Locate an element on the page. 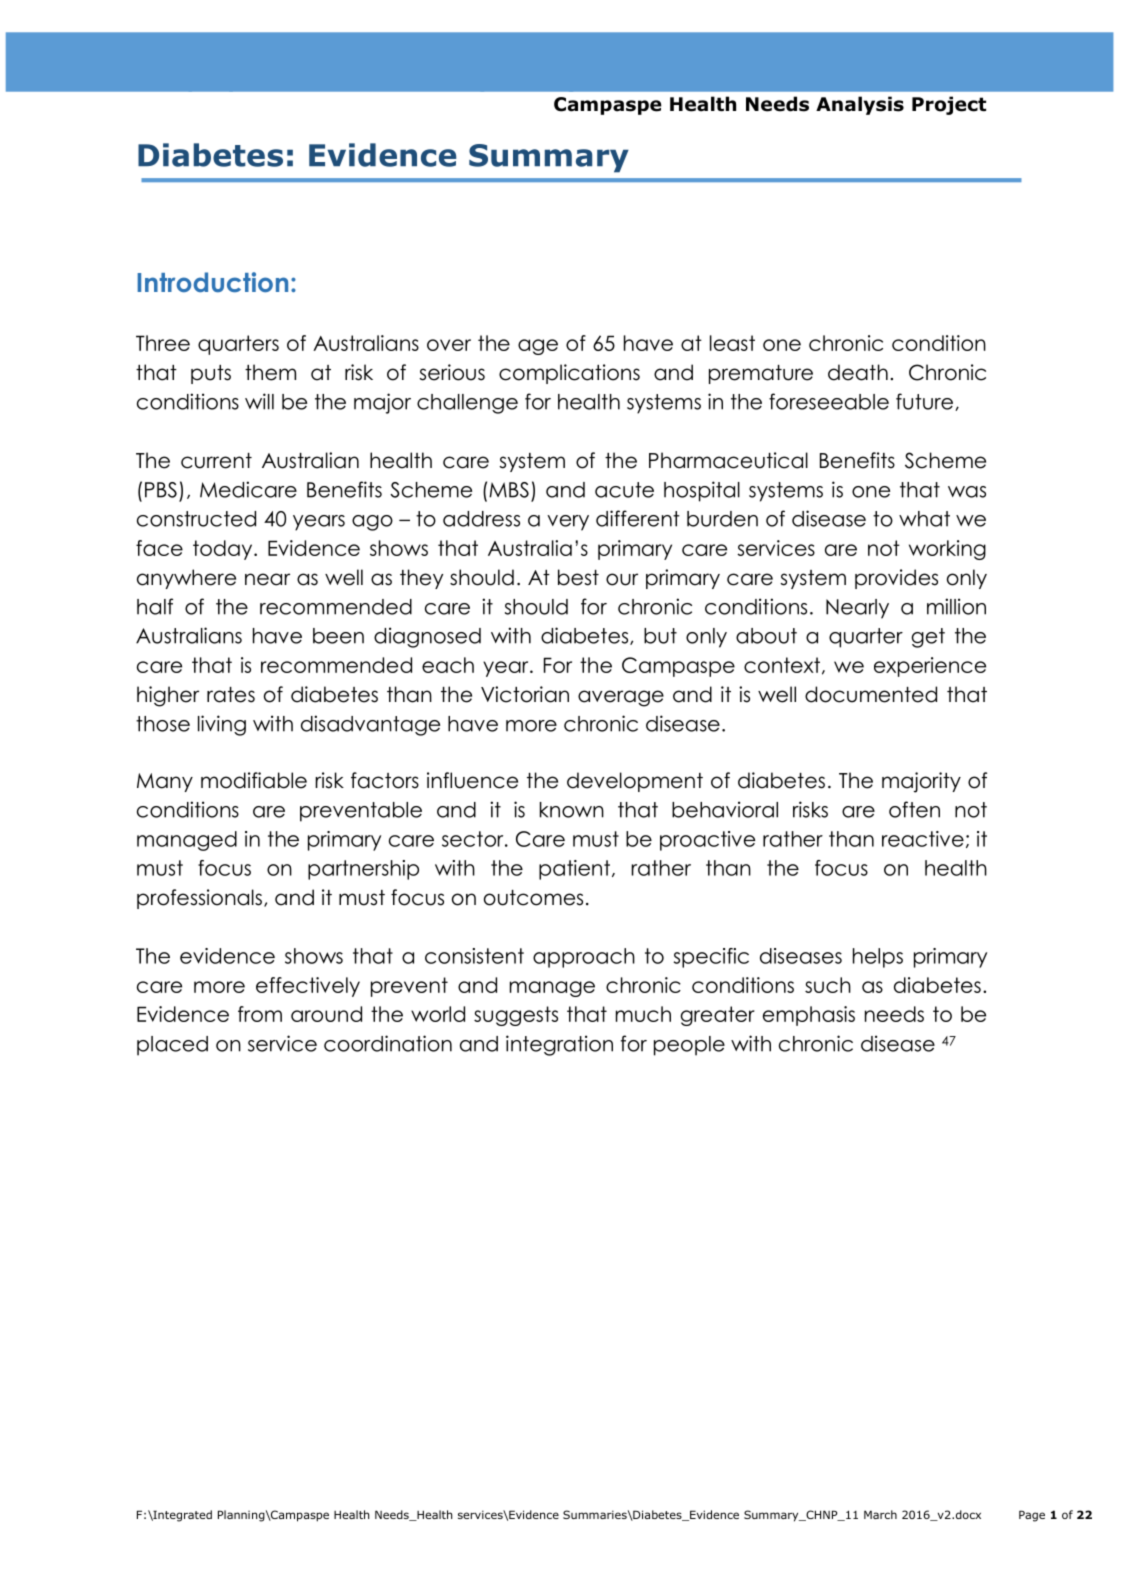 This document has height=1588, width=1123. people is located at coordinates (689, 1046).
